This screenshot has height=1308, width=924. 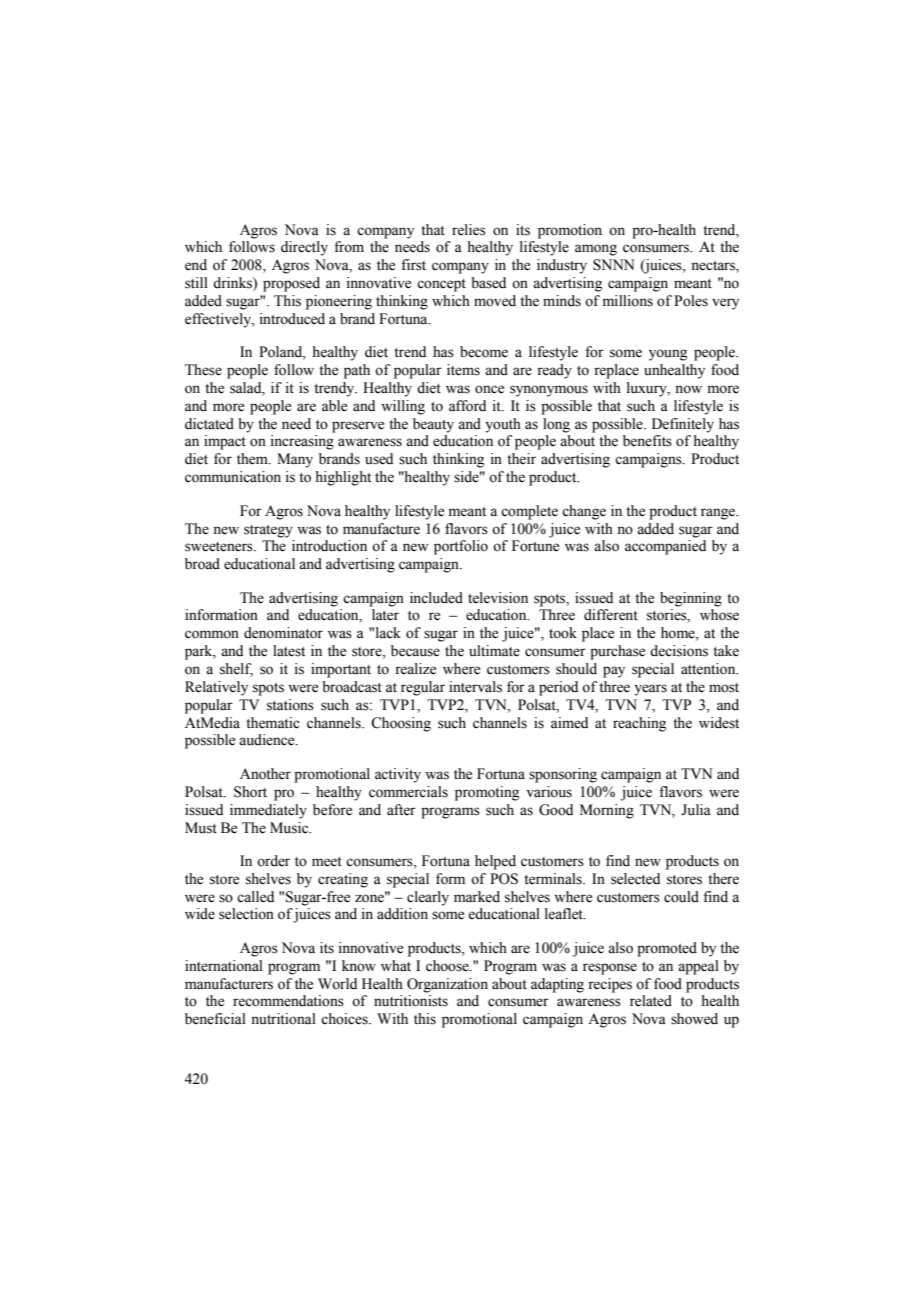 I want to click on denominator, so click(x=283, y=633).
